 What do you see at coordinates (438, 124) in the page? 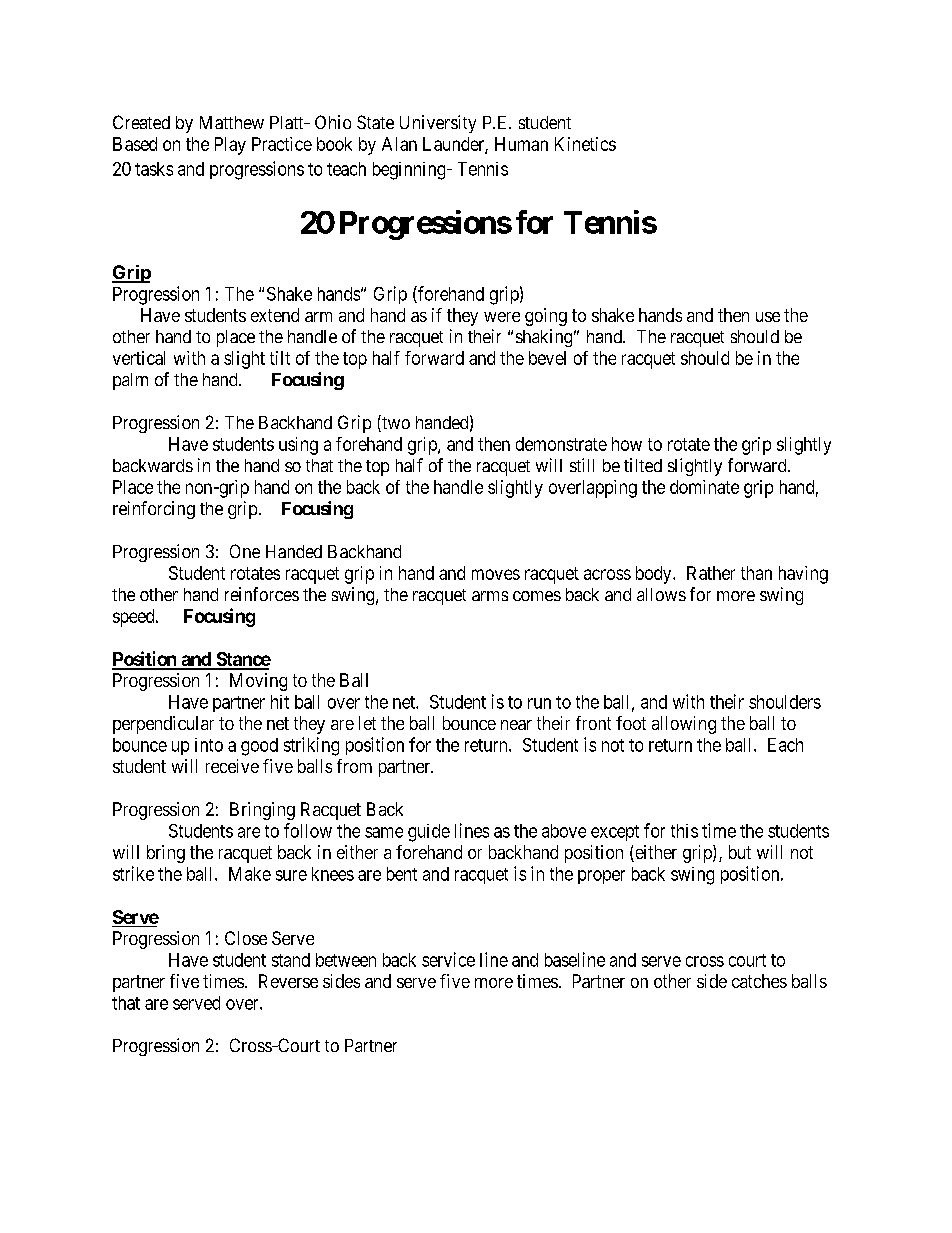
I see `University` at bounding box center [438, 124].
